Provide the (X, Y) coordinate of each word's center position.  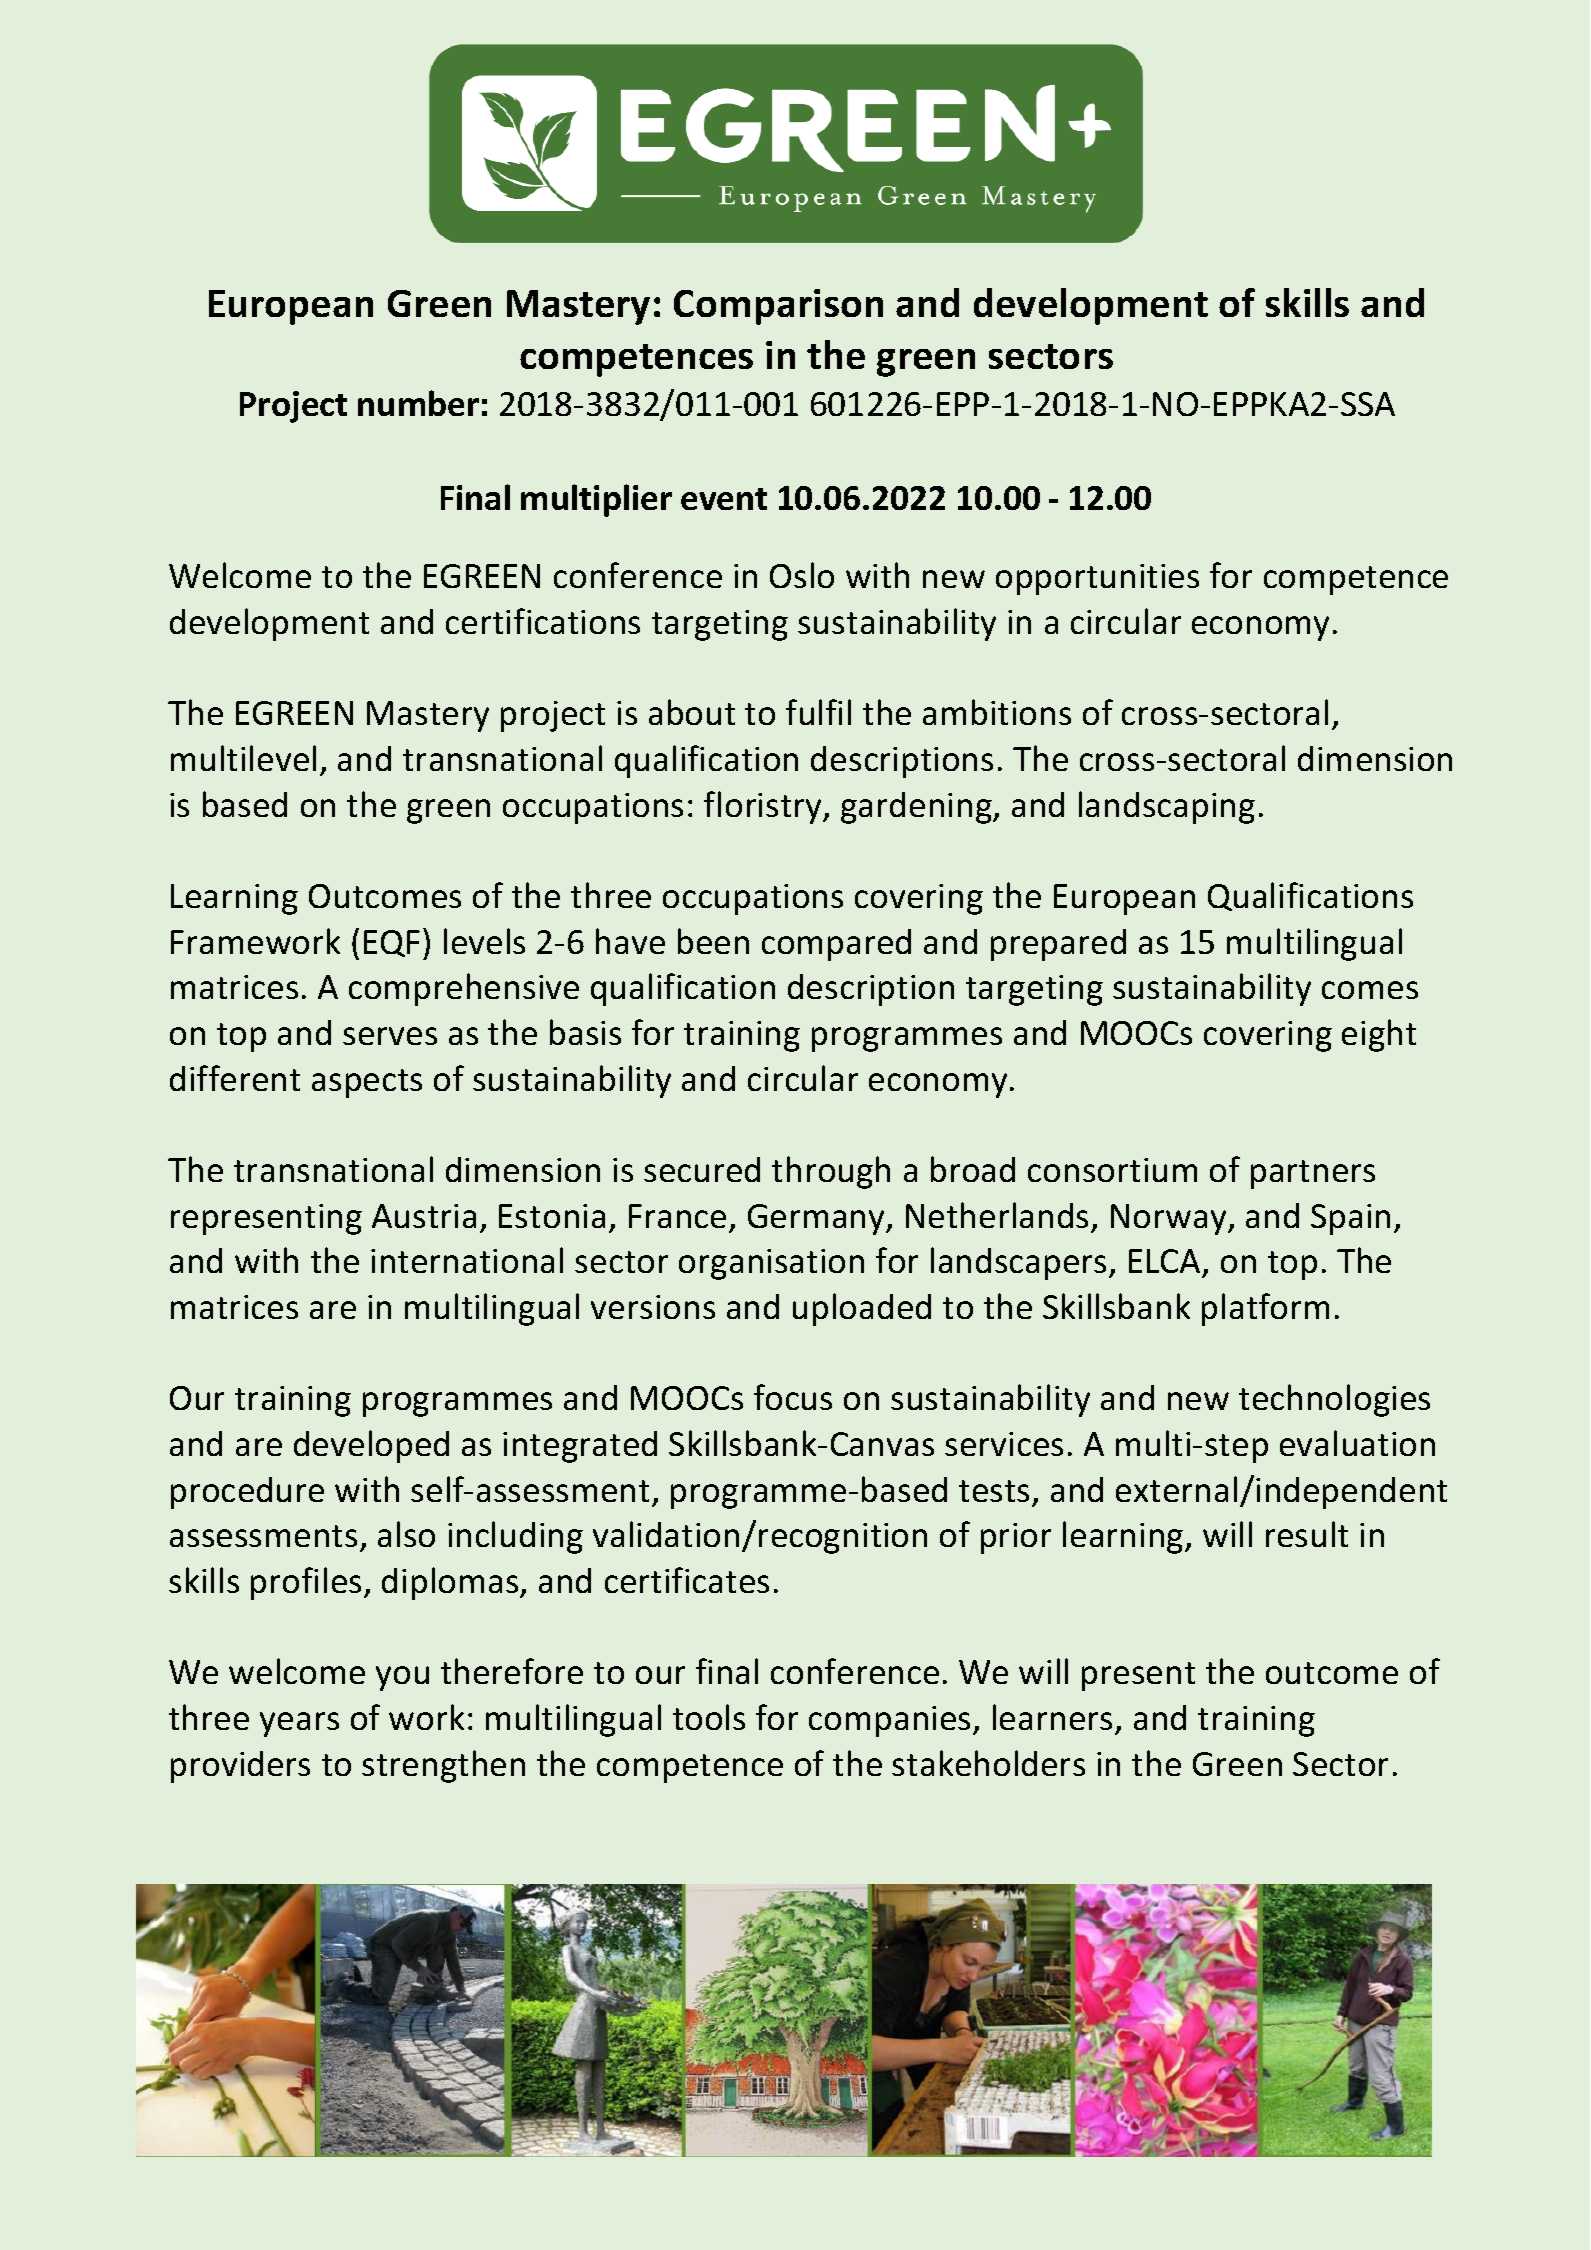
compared (836, 945)
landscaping (1167, 807)
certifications (543, 621)
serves (390, 1036)
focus (793, 1397)
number (418, 403)
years (299, 1724)
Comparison (778, 307)
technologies (1334, 1400)
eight (1379, 1035)
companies (891, 1721)
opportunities (1097, 579)
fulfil (818, 712)
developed (371, 1446)
